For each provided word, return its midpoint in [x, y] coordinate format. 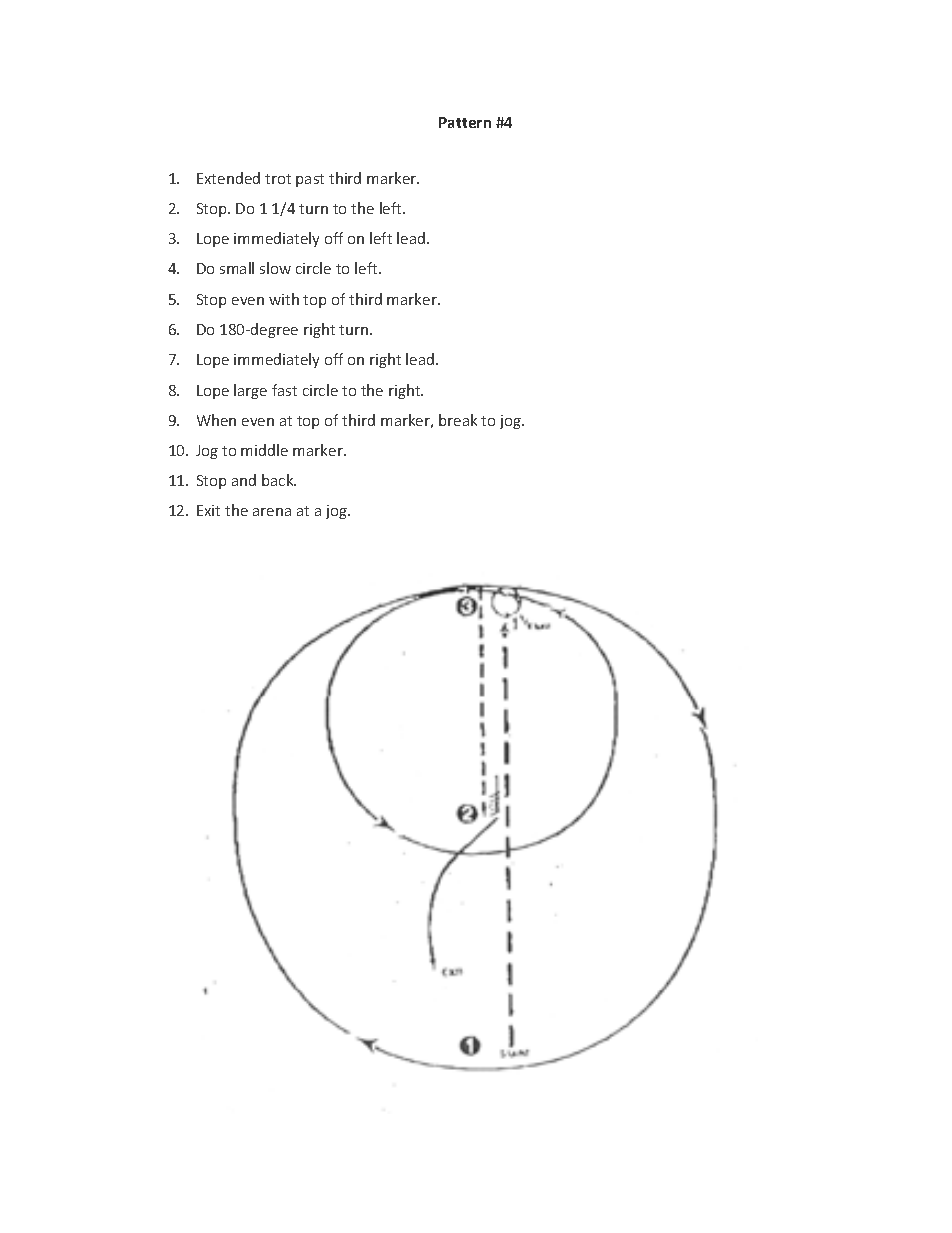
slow [275, 268]
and [244, 480]
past [310, 180]
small [237, 268]
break [458, 420]
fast [284, 390]
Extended [228, 178]
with [284, 299]
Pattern [465, 122]
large [250, 391]
